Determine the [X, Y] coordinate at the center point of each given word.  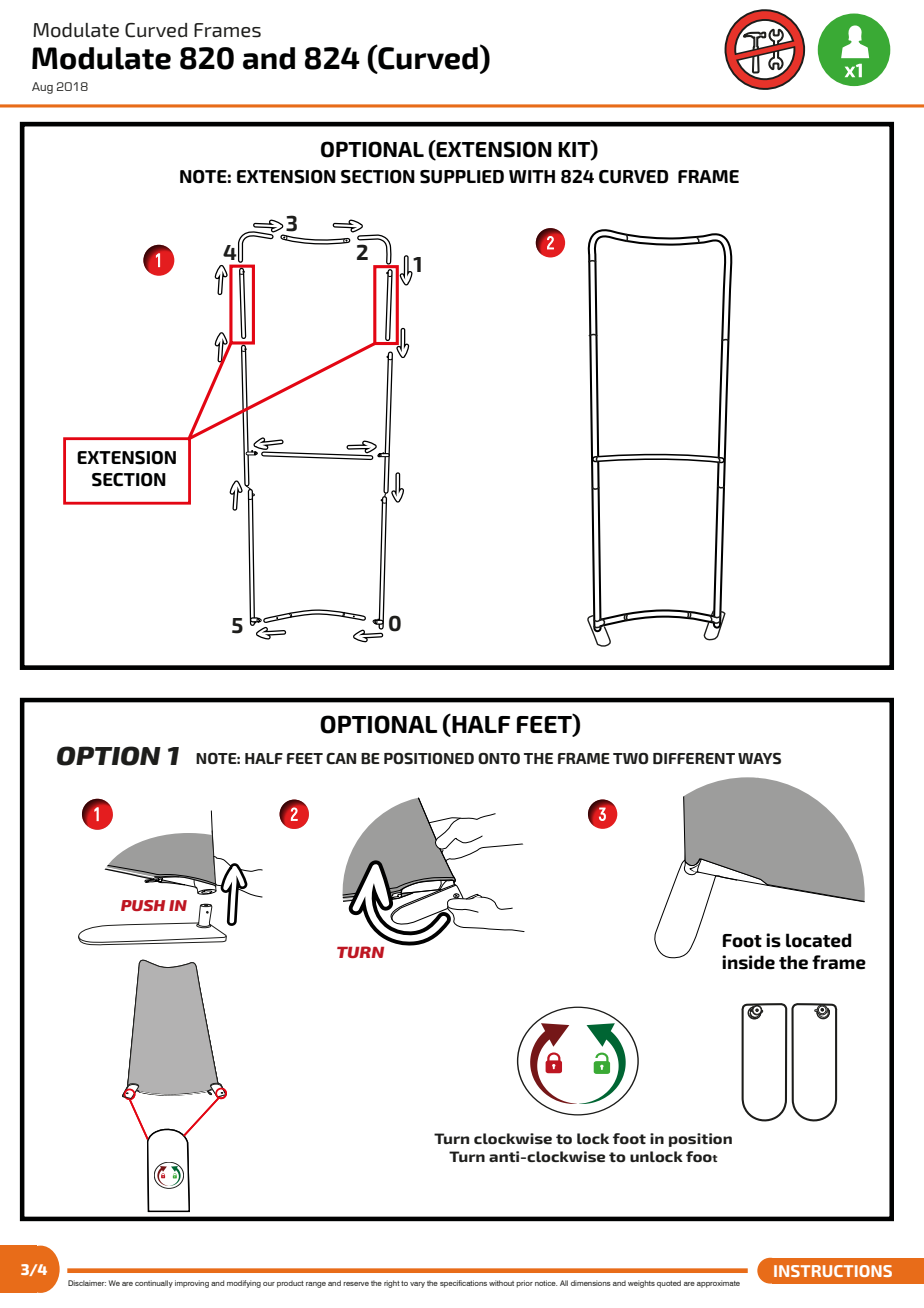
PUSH [143, 905]
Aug [42, 88]
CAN [341, 758]
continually [154, 1284]
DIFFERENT [694, 758]
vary [417, 1285]
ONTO [499, 758]
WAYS [759, 759]
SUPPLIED [462, 177]
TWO [631, 758]
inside [748, 962]
